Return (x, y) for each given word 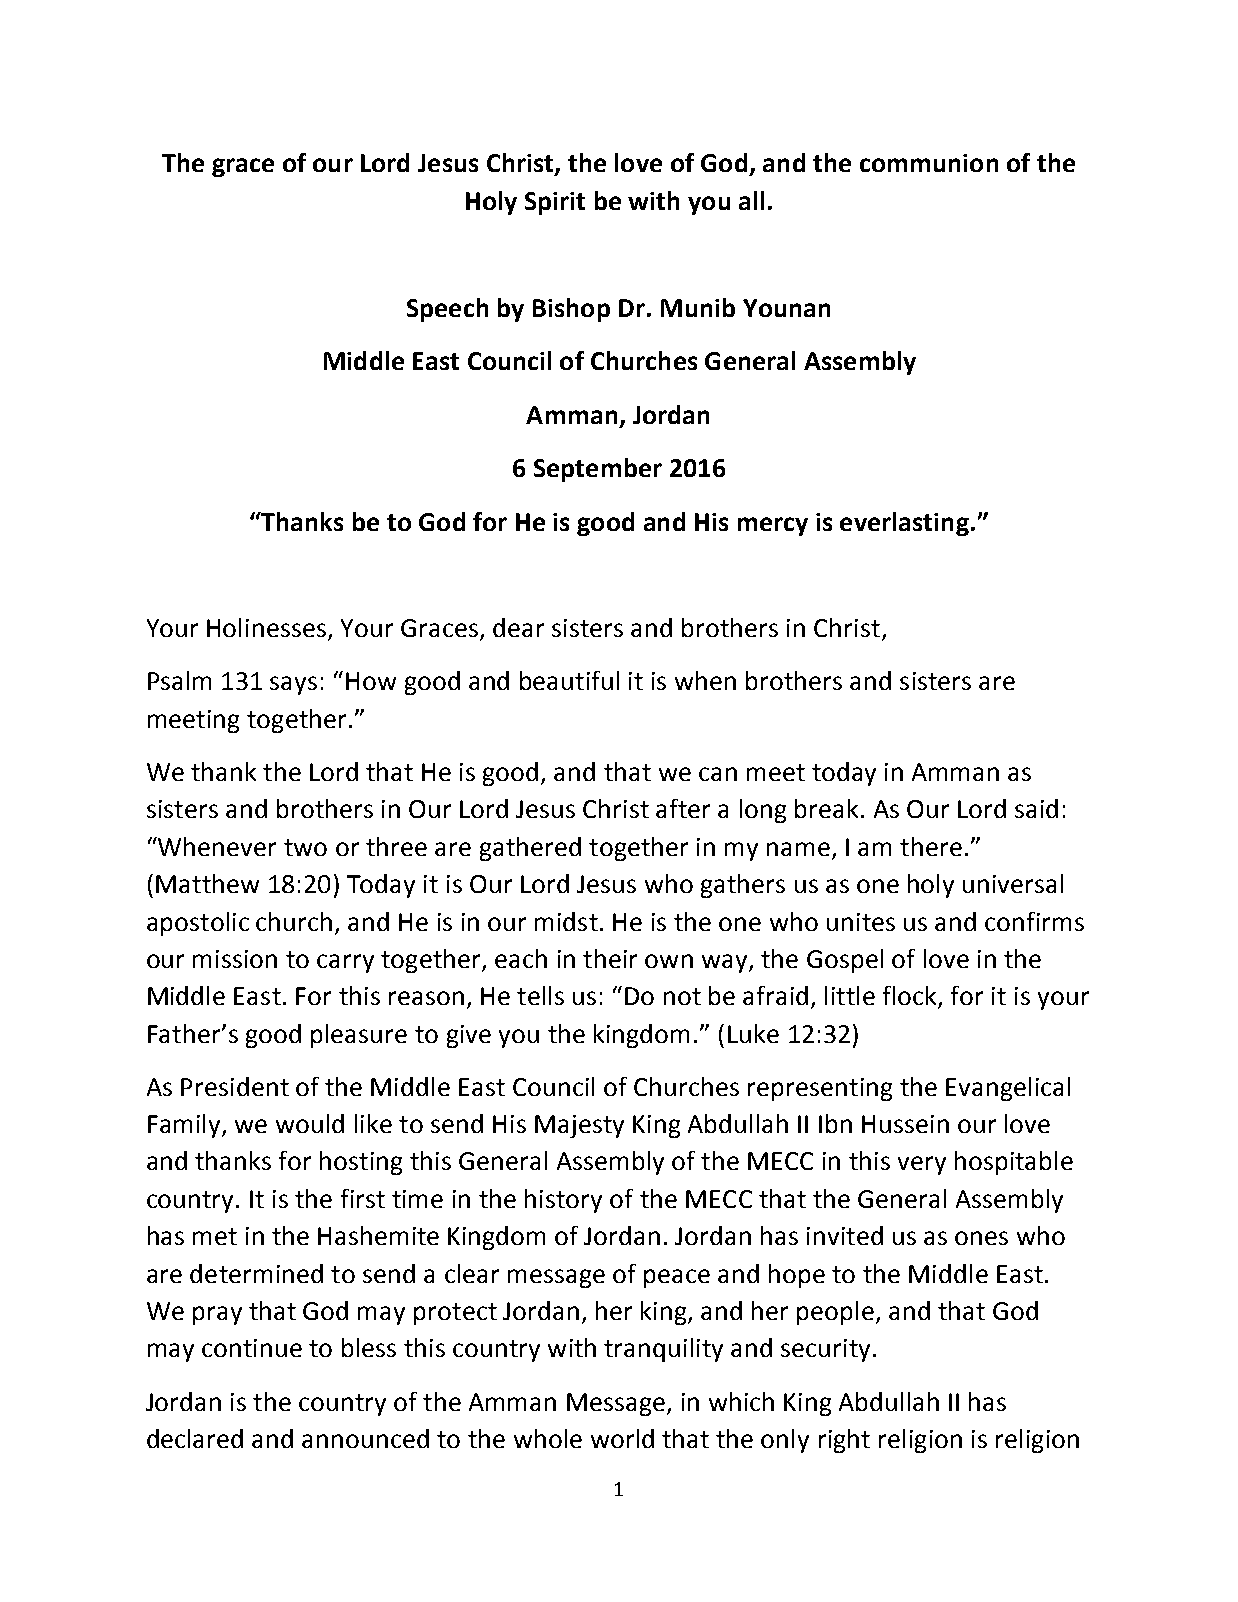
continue (252, 1348)
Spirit (555, 203)
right (844, 1441)
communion (929, 163)
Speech (447, 310)
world (622, 1438)
